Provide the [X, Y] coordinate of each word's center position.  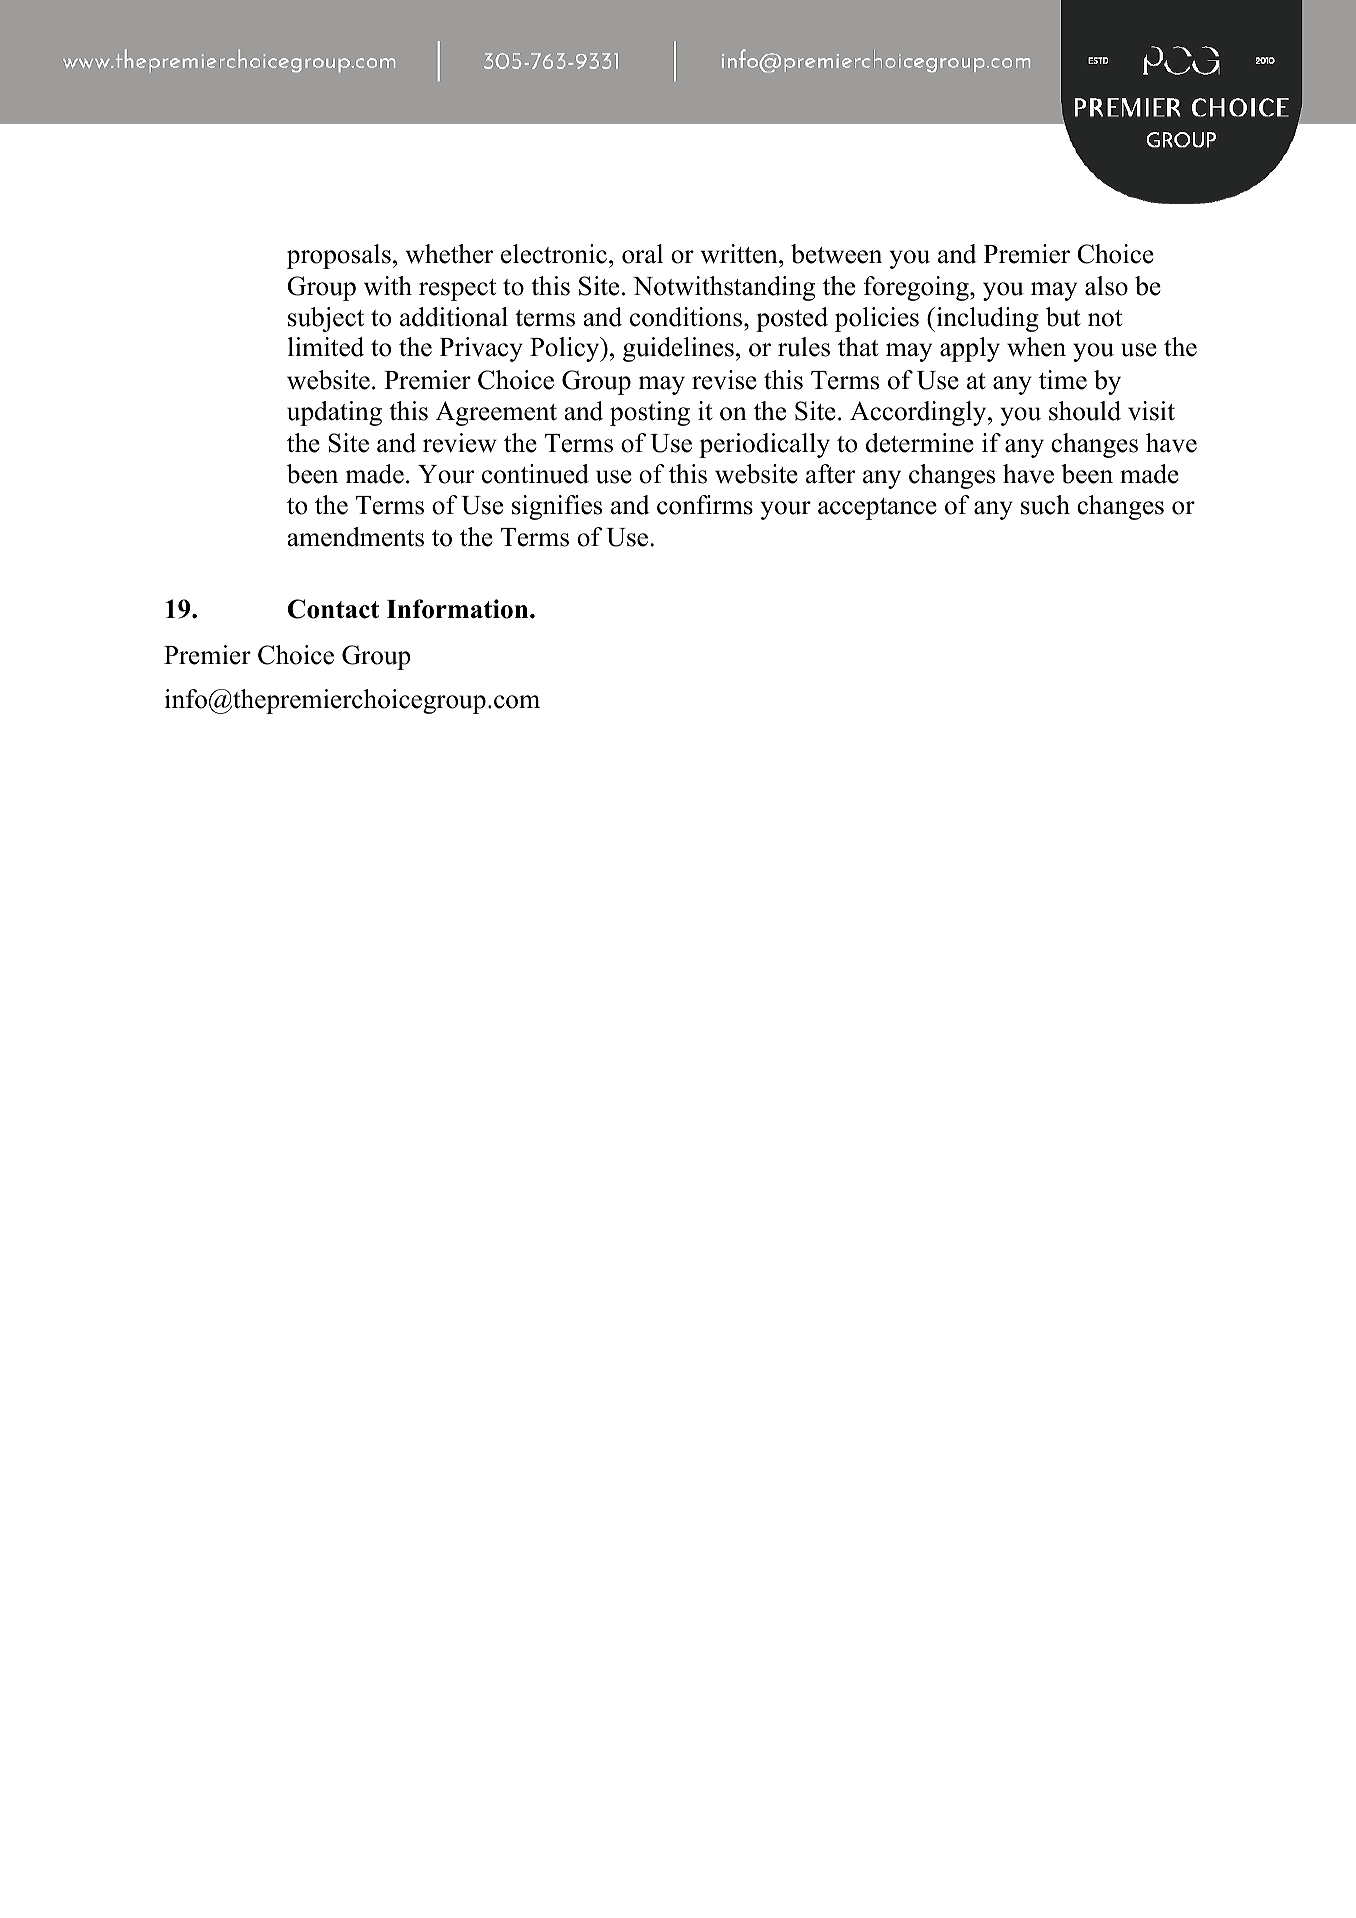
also [1106, 286]
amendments [355, 537]
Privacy [481, 349]
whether [449, 254]
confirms [705, 505]
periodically [764, 445]
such [1045, 505]
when [1036, 347]
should [1085, 411]
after [830, 474]
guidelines [678, 349]
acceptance [877, 509]
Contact [333, 609]
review [460, 443]
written [740, 254]
